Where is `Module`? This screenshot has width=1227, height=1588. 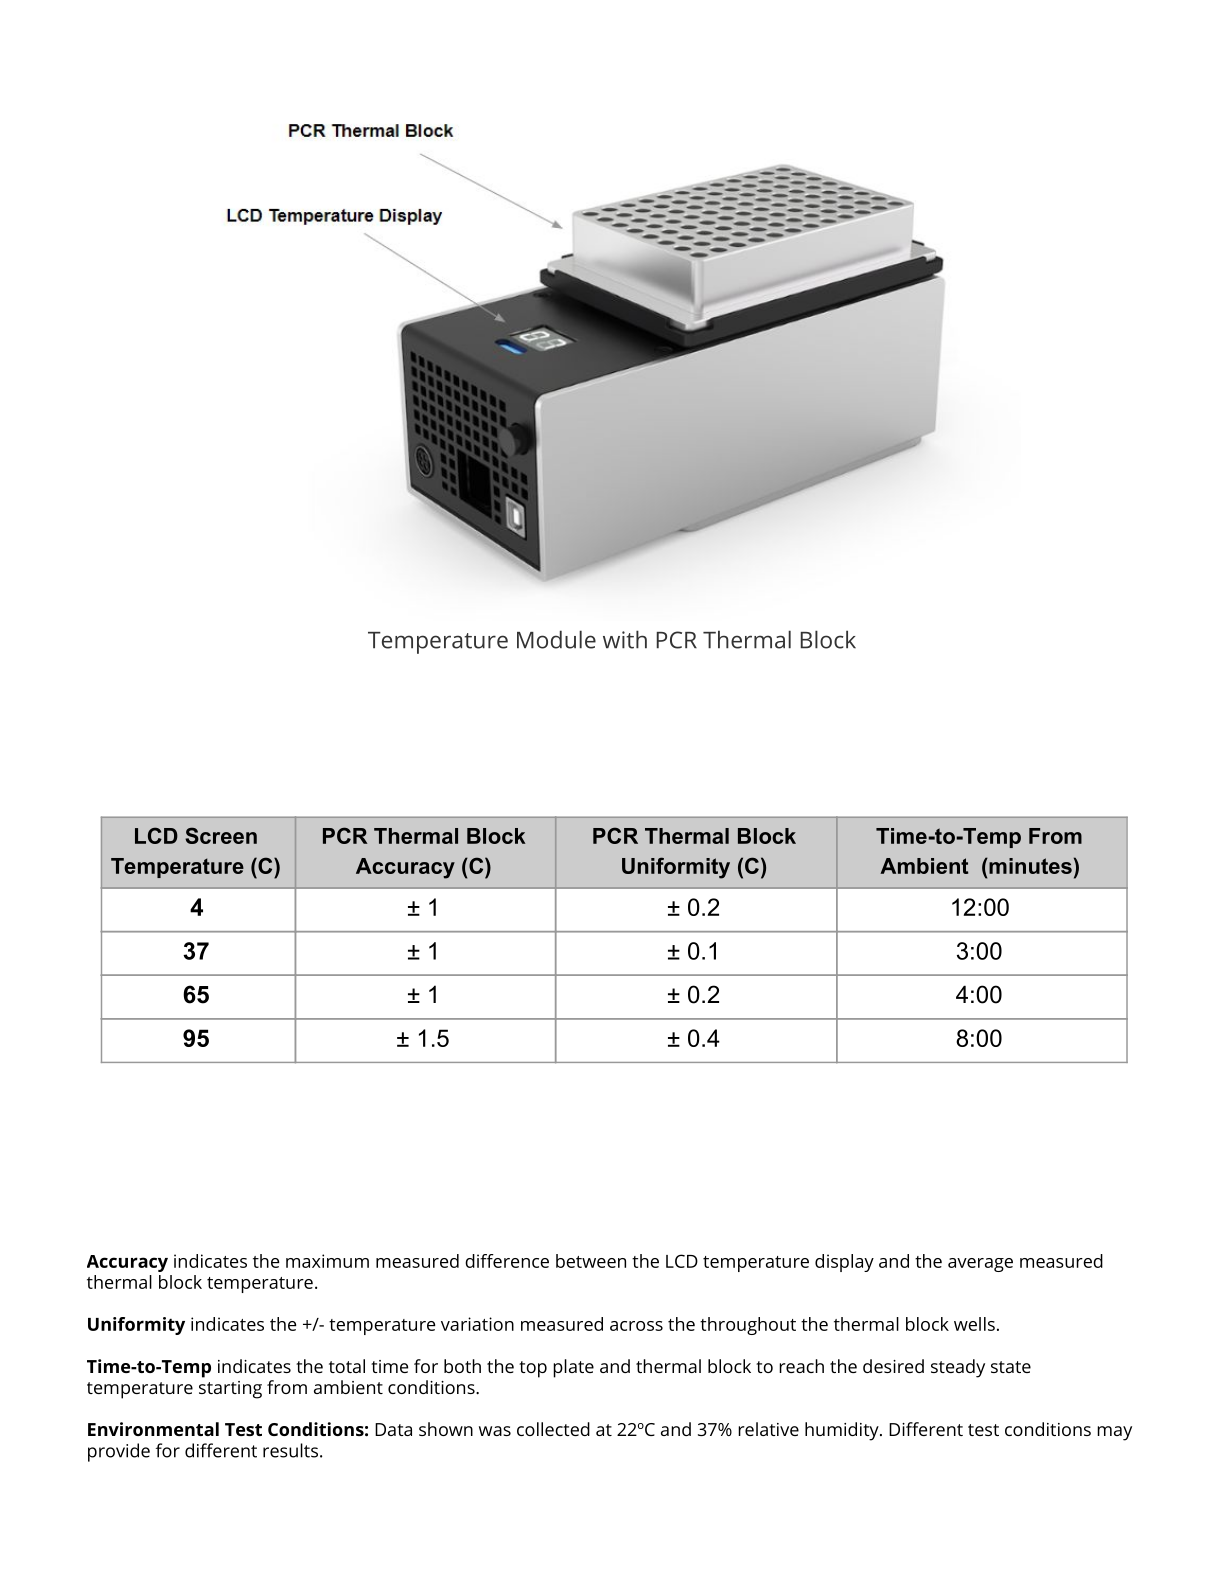 Module is located at coordinates (556, 639).
